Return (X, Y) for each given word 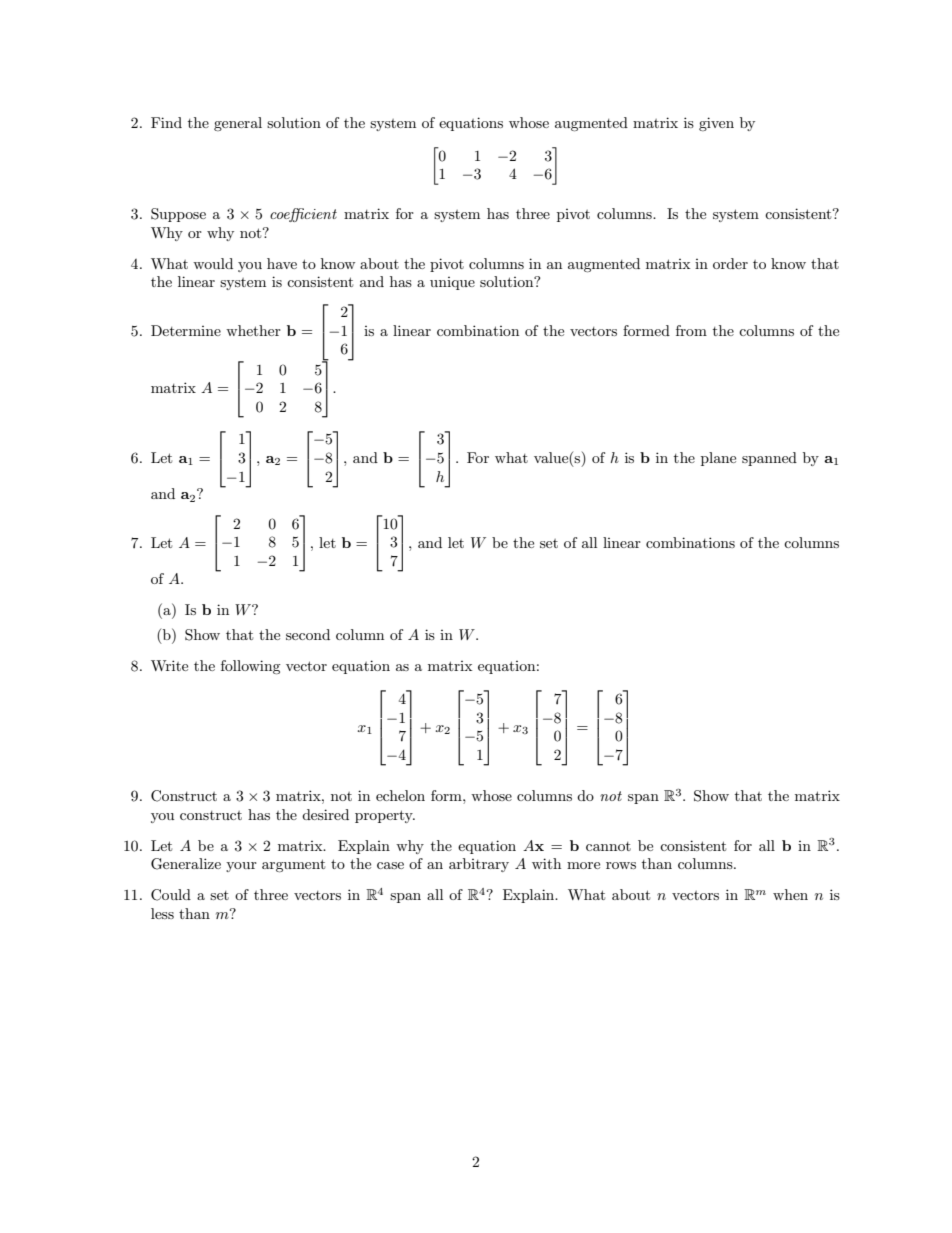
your (241, 867)
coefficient (303, 215)
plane (718, 459)
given (716, 124)
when (790, 894)
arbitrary (479, 865)
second (308, 634)
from (691, 330)
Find (166, 122)
